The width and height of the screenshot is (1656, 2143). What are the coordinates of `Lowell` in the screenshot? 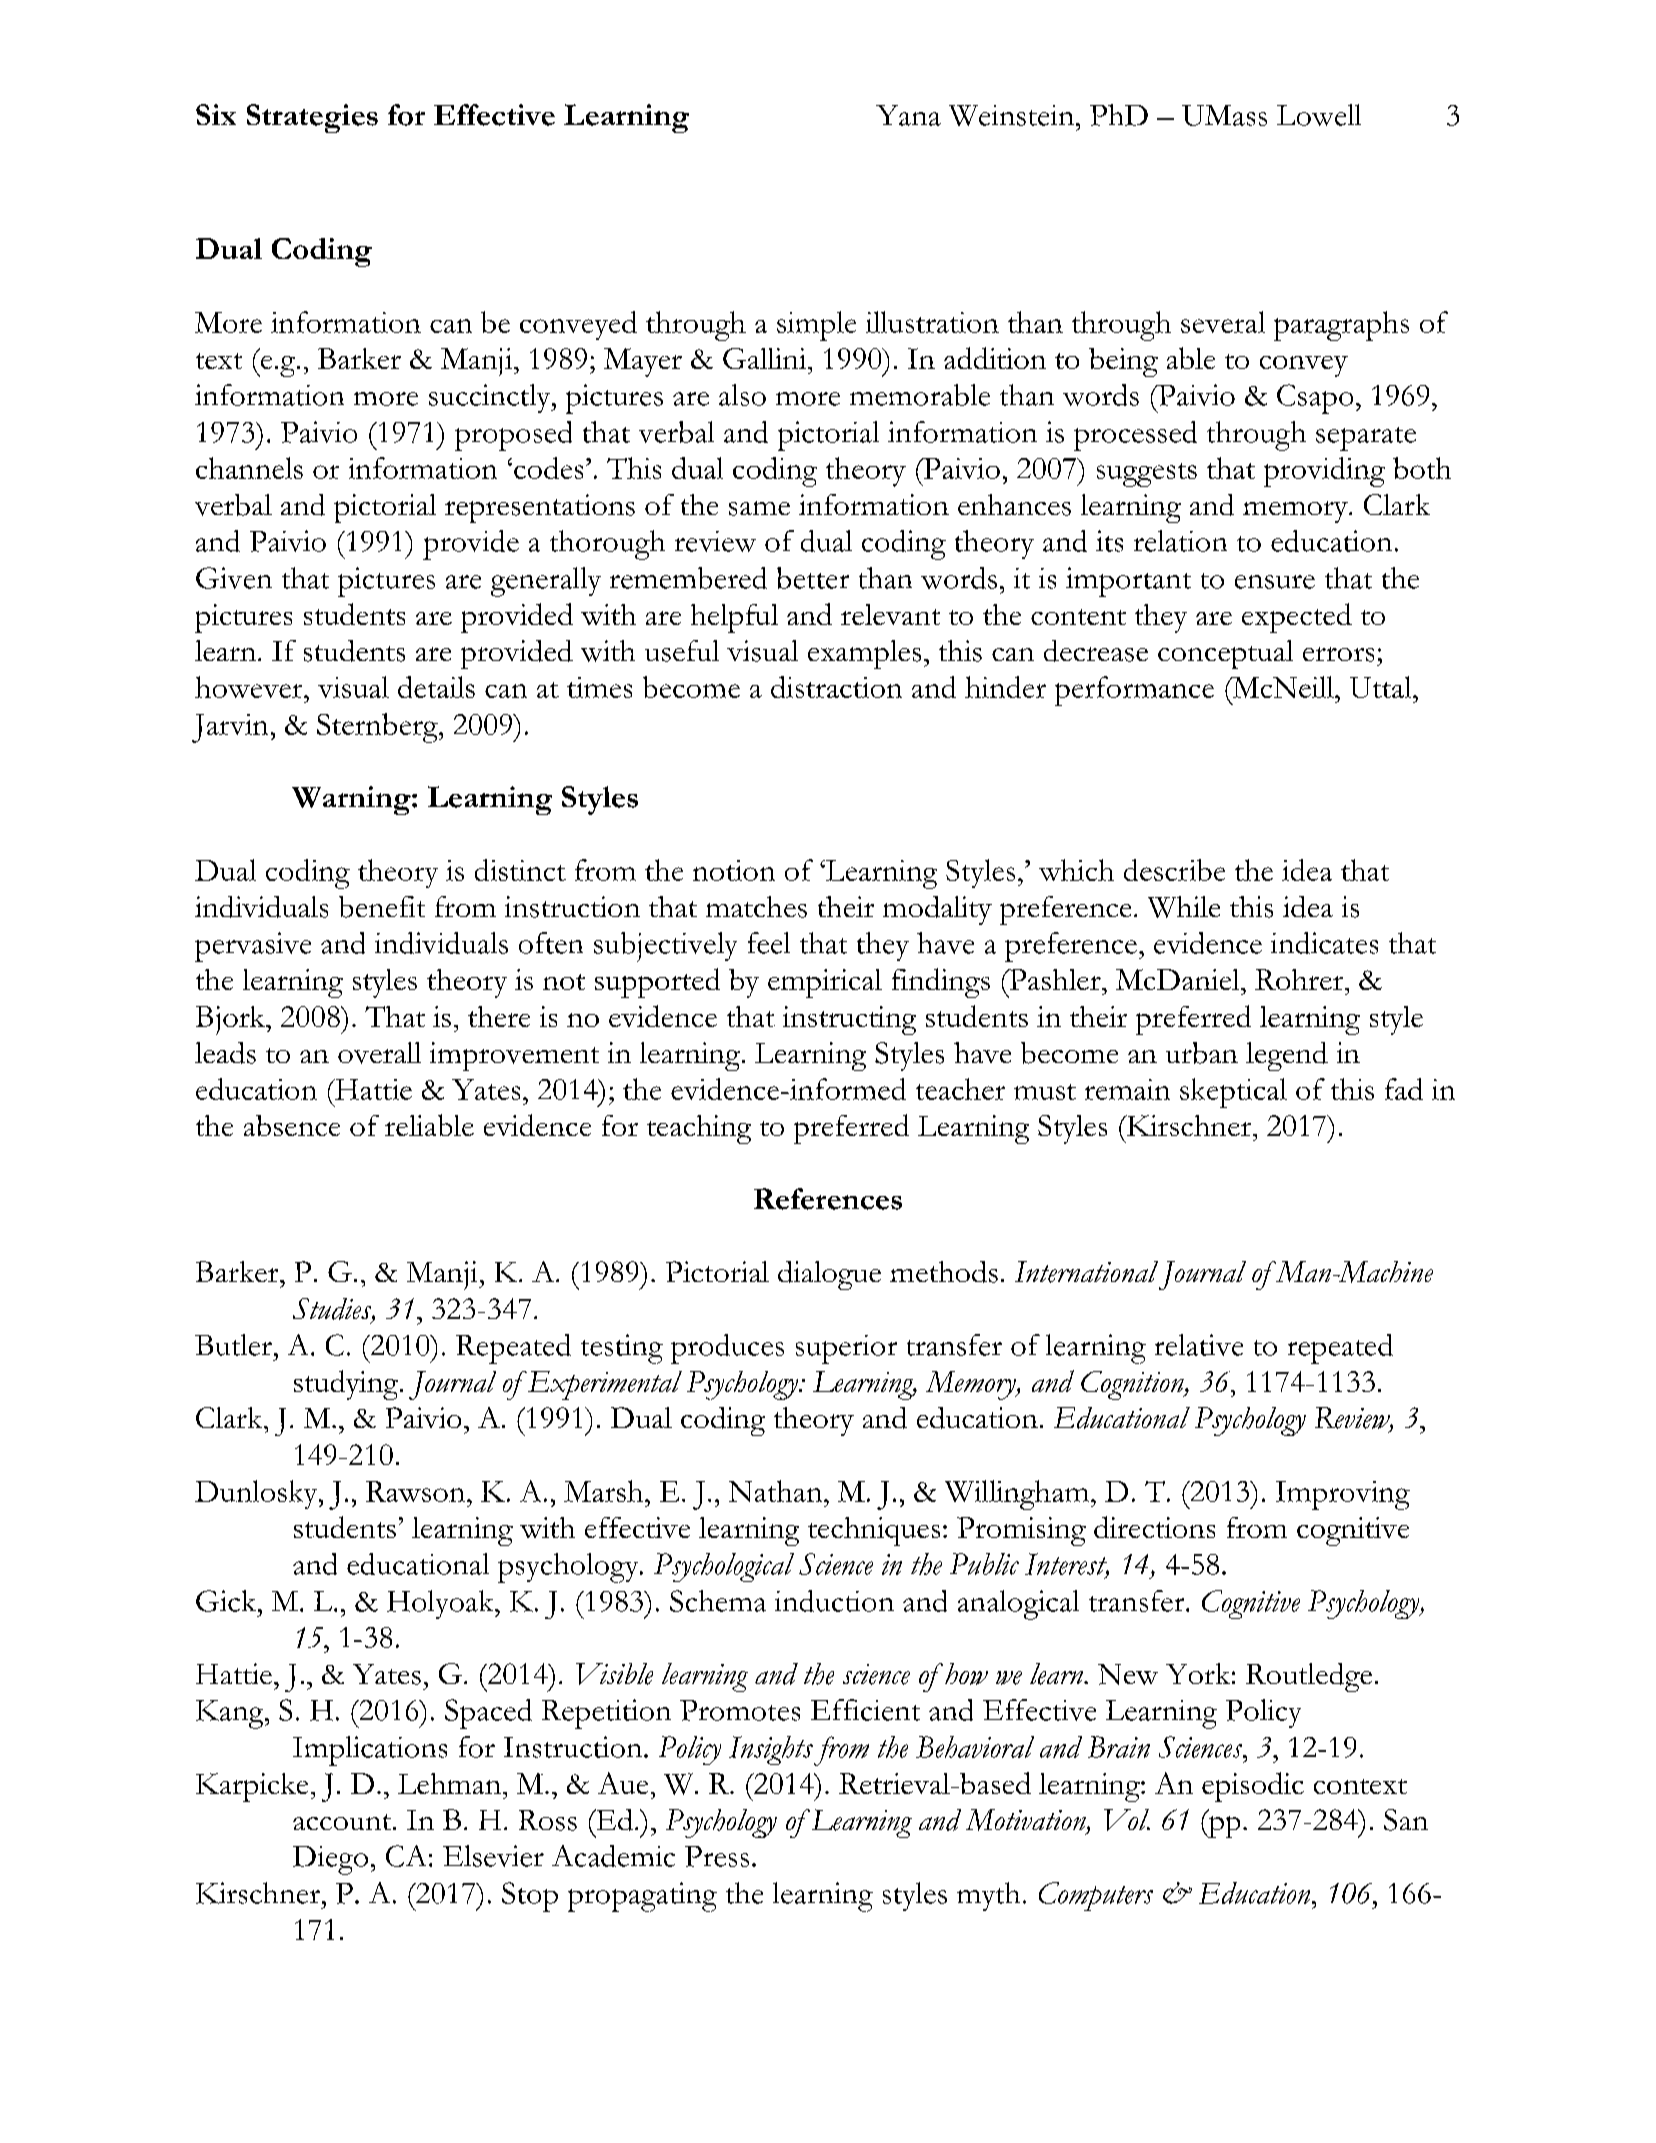 It's located at (1319, 115).
